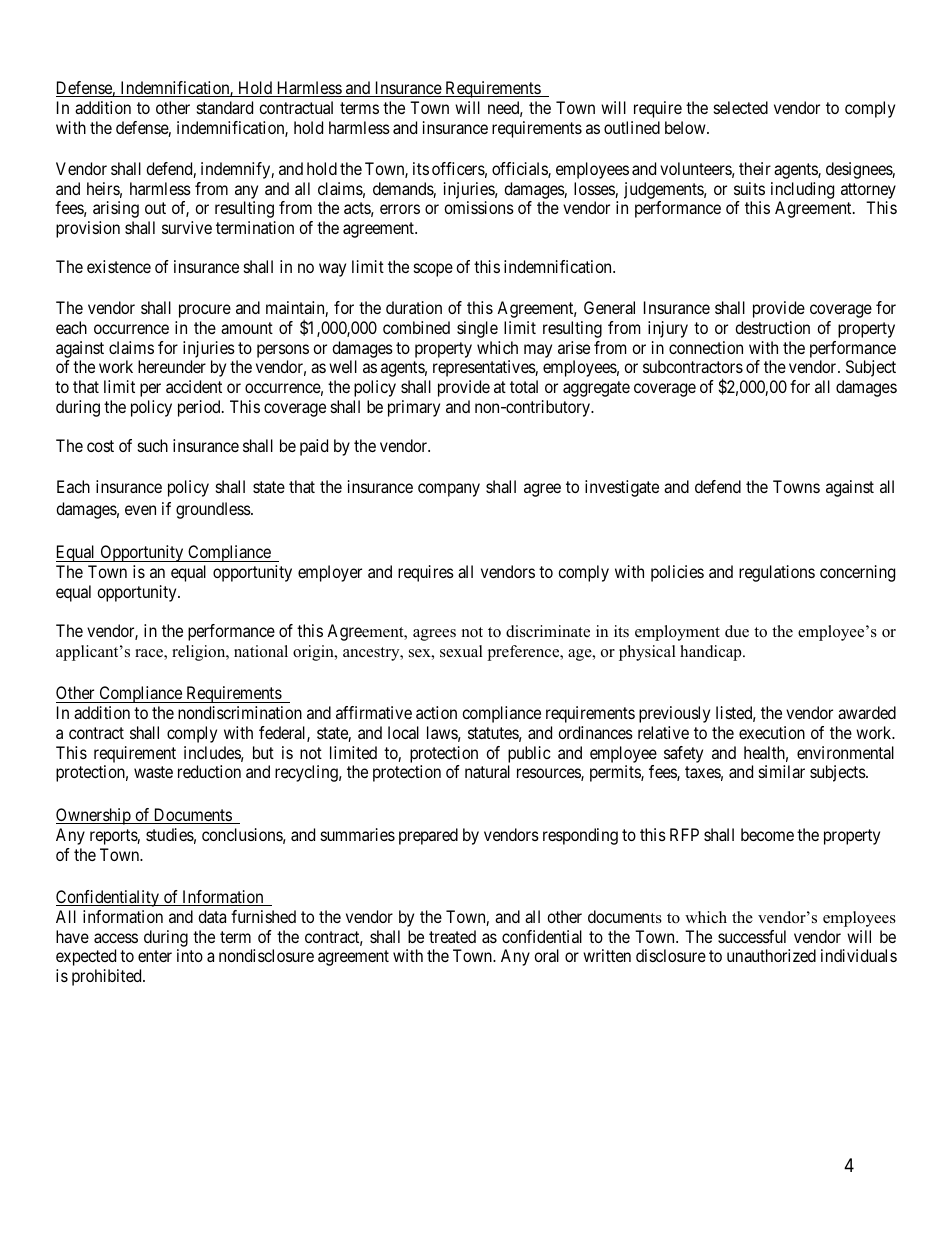 This screenshot has height=1233, width=952. What do you see at coordinates (771, 955) in the screenshot?
I see `unauthorized` at bounding box center [771, 955].
